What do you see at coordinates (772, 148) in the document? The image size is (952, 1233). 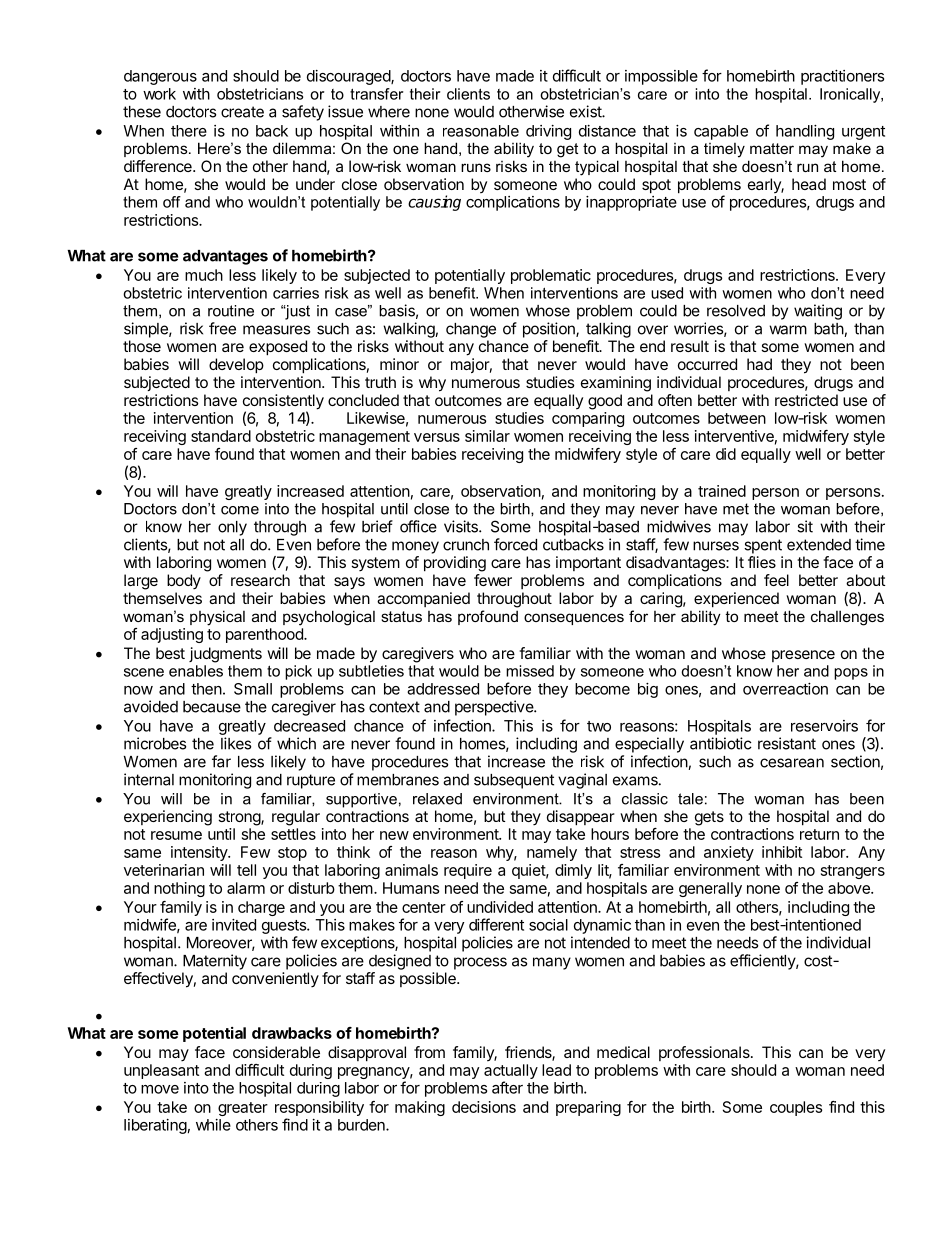 I see `matter` at bounding box center [772, 148].
